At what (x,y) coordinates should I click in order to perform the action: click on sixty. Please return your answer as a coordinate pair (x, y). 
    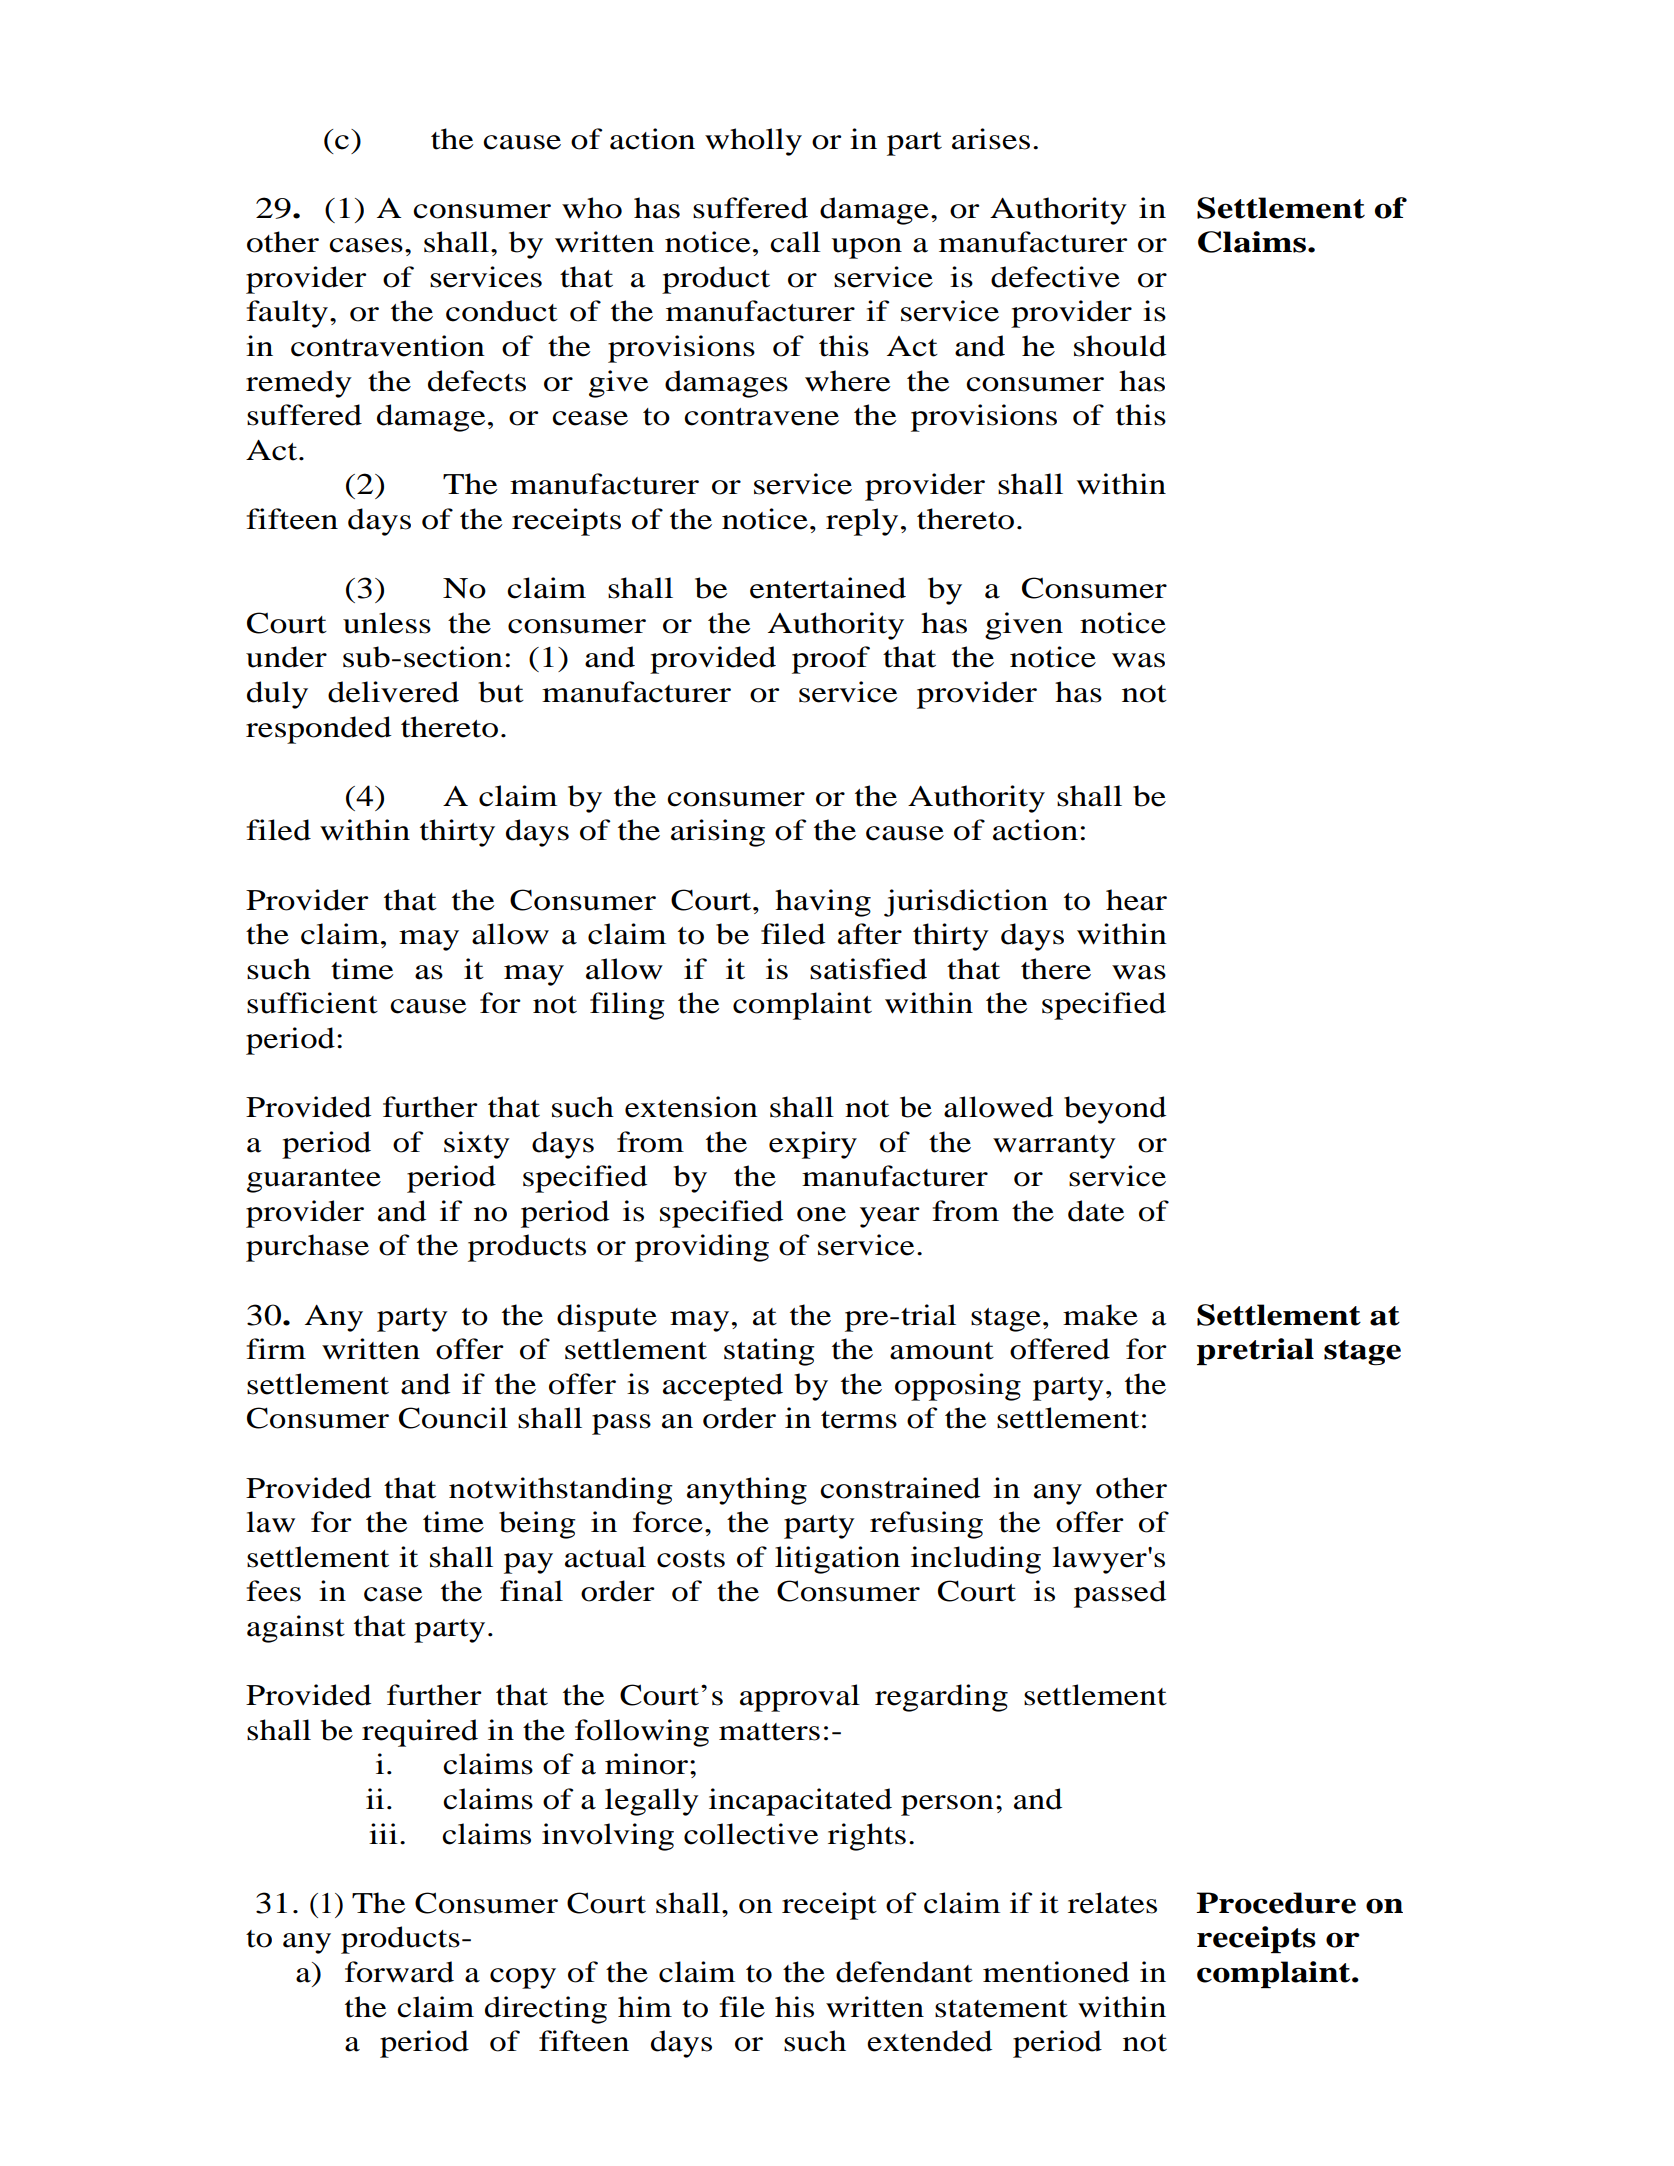
    Looking at the image, I should click on (477, 1145).
